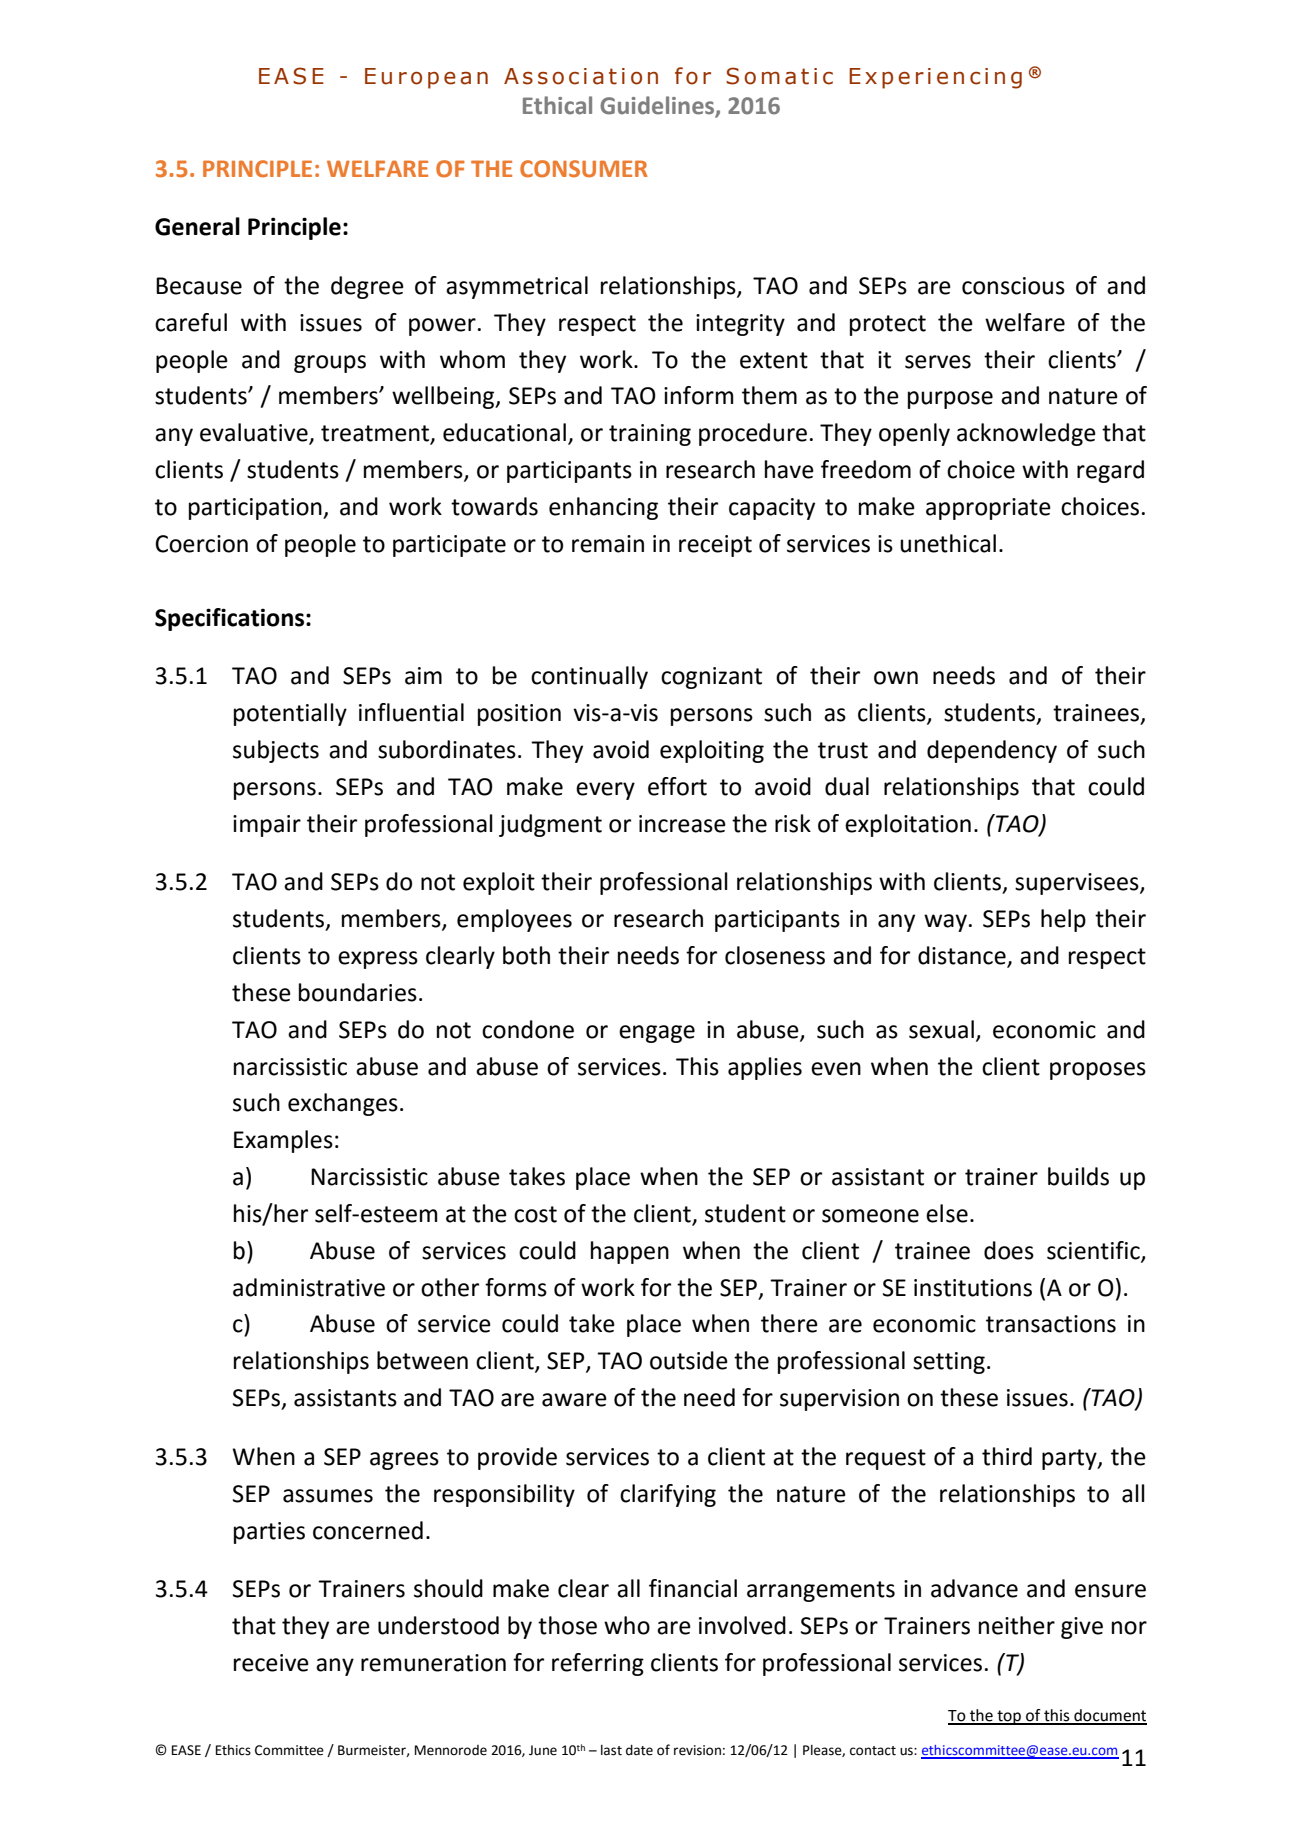 This page has height=1841, width=1302. Describe the element at coordinates (358, 992) in the page. I see `boundaries` at that location.
